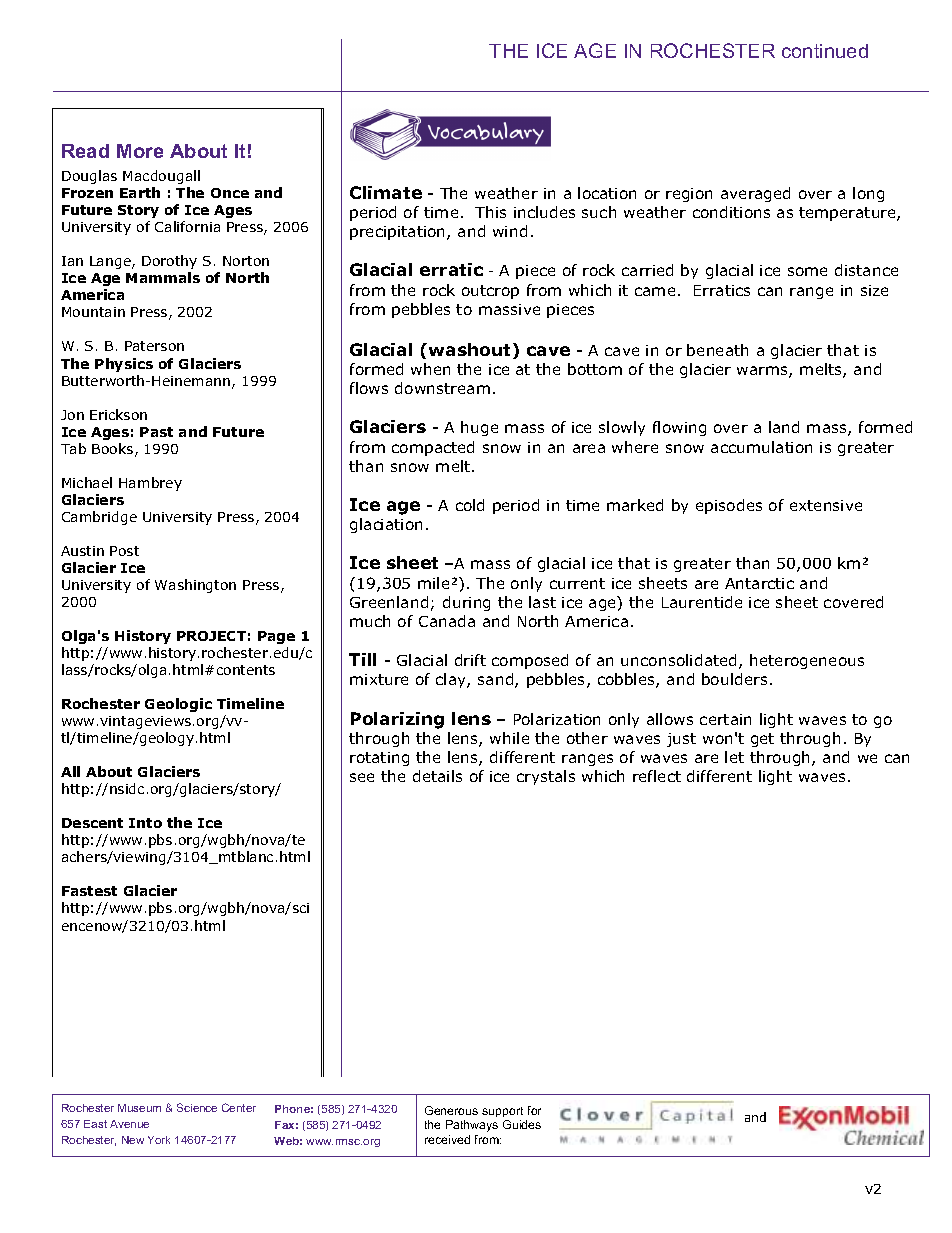  I want to click on Past, so click(156, 432).
